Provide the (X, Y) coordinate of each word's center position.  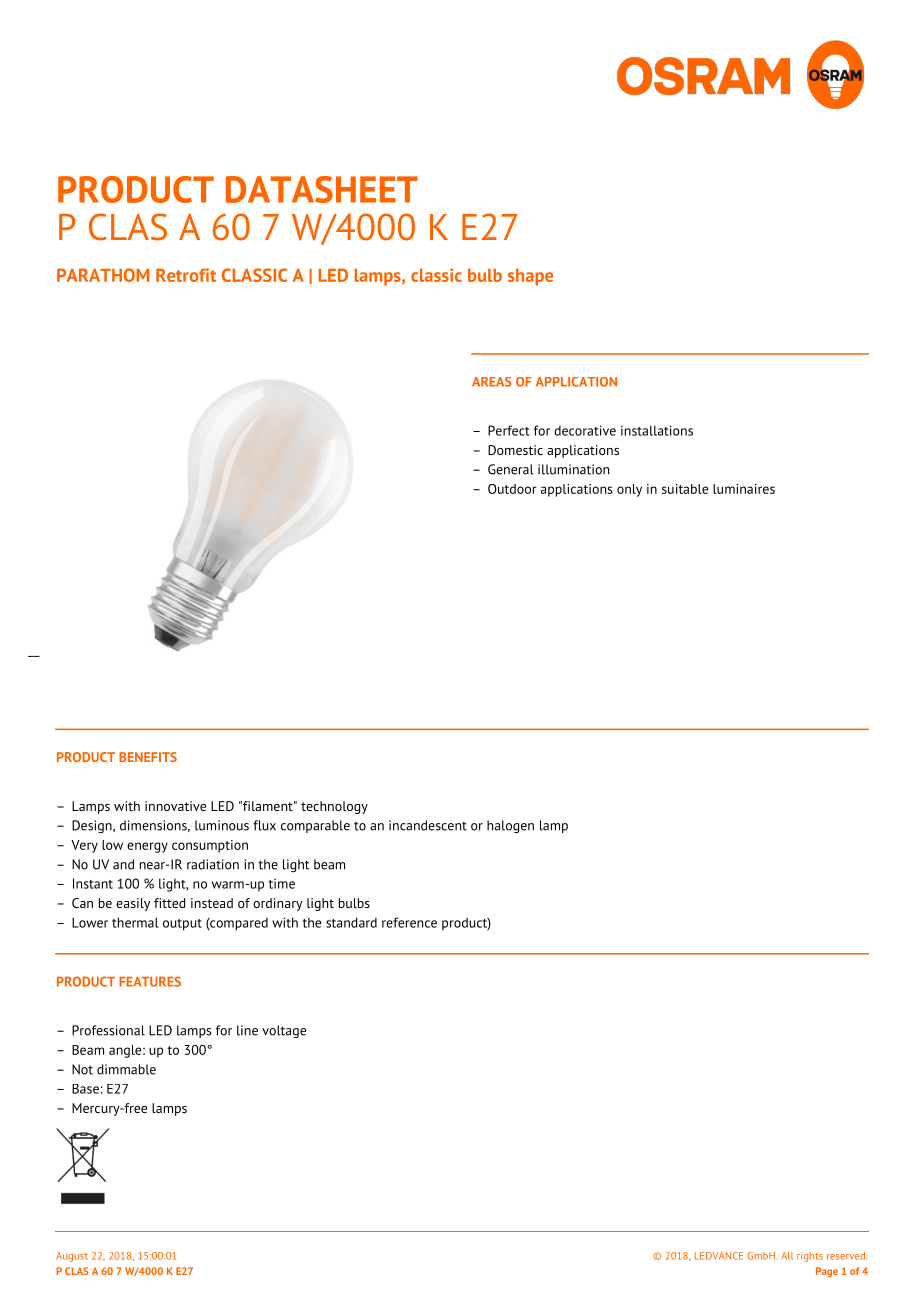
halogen (510, 826)
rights (810, 1257)
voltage (284, 1031)
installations (657, 430)
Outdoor (512, 489)
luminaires (744, 489)
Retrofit (186, 275)
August (72, 1257)
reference (409, 922)
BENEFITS (148, 757)
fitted (170, 903)
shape (530, 277)
